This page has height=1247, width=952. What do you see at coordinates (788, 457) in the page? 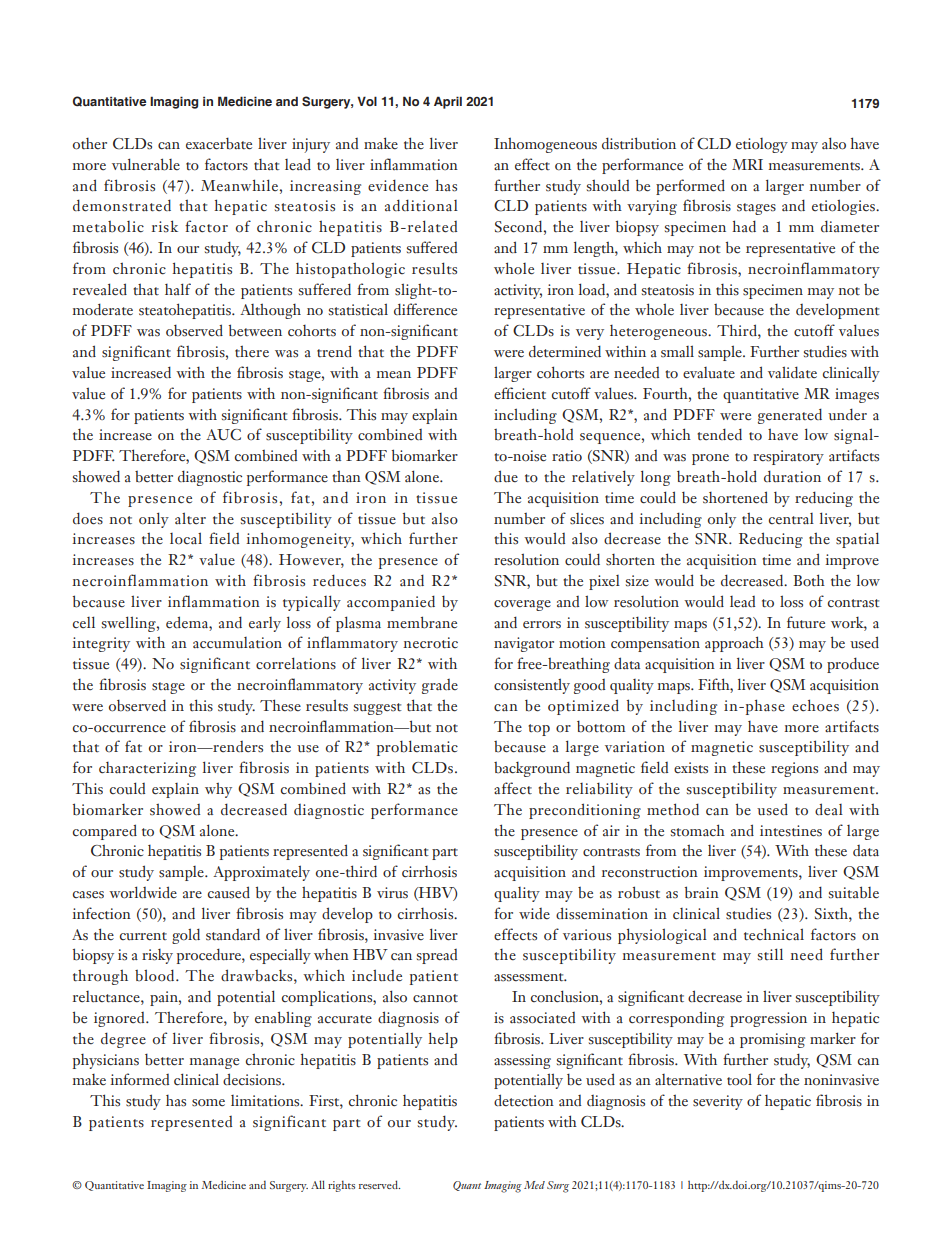
I see `respiratory` at bounding box center [788, 457].
